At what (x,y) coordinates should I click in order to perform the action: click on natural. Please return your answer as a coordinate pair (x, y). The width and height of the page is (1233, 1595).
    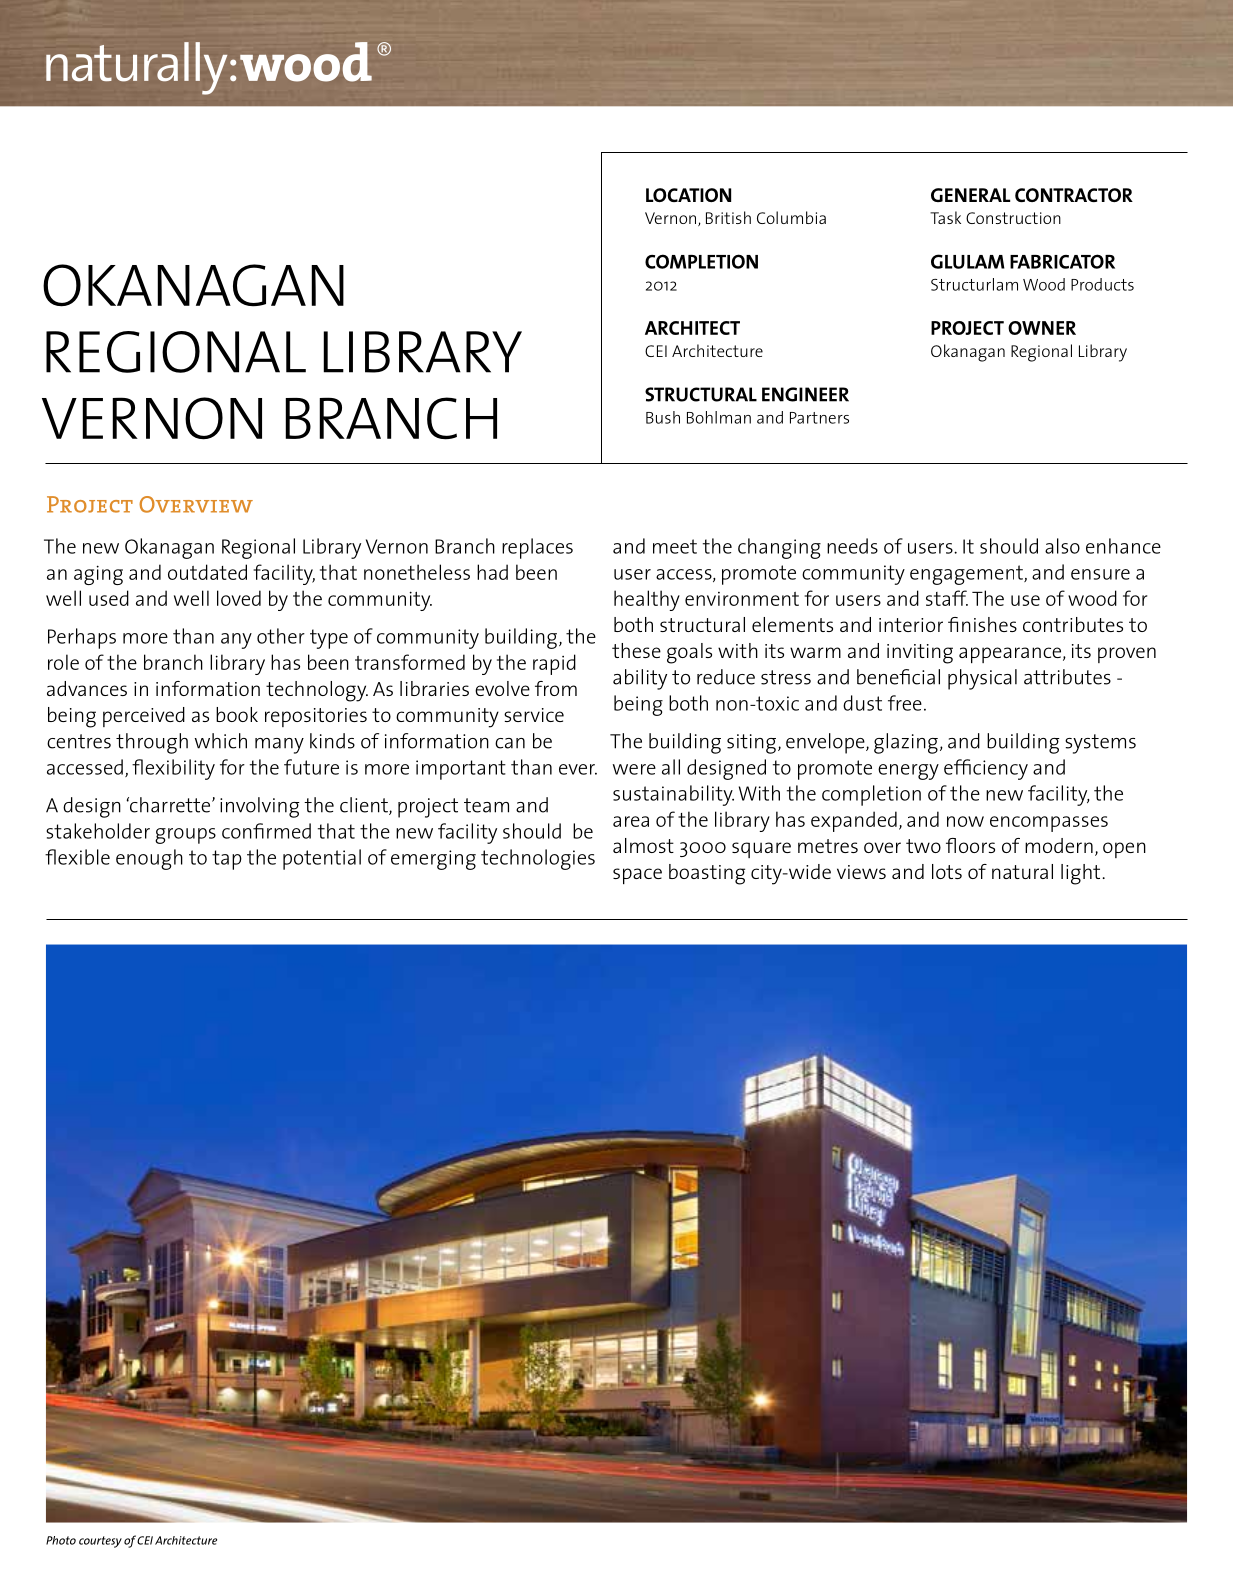
    Looking at the image, I should click on (1022, 871).
